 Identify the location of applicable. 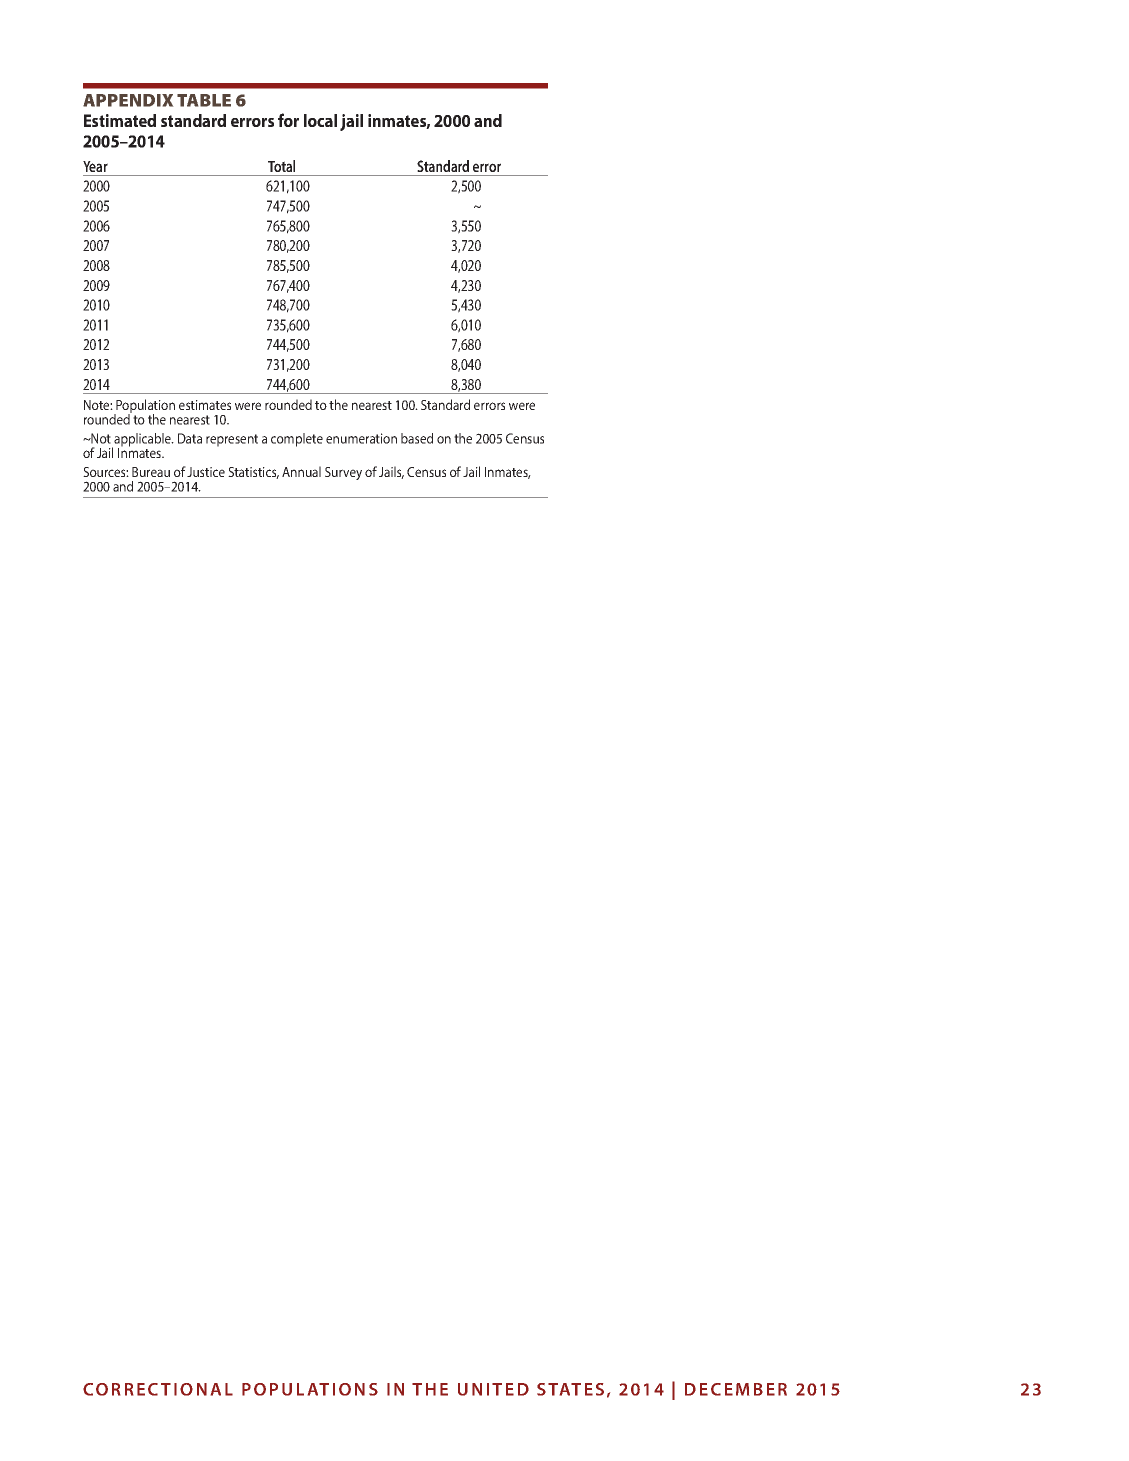
(143, 441).
